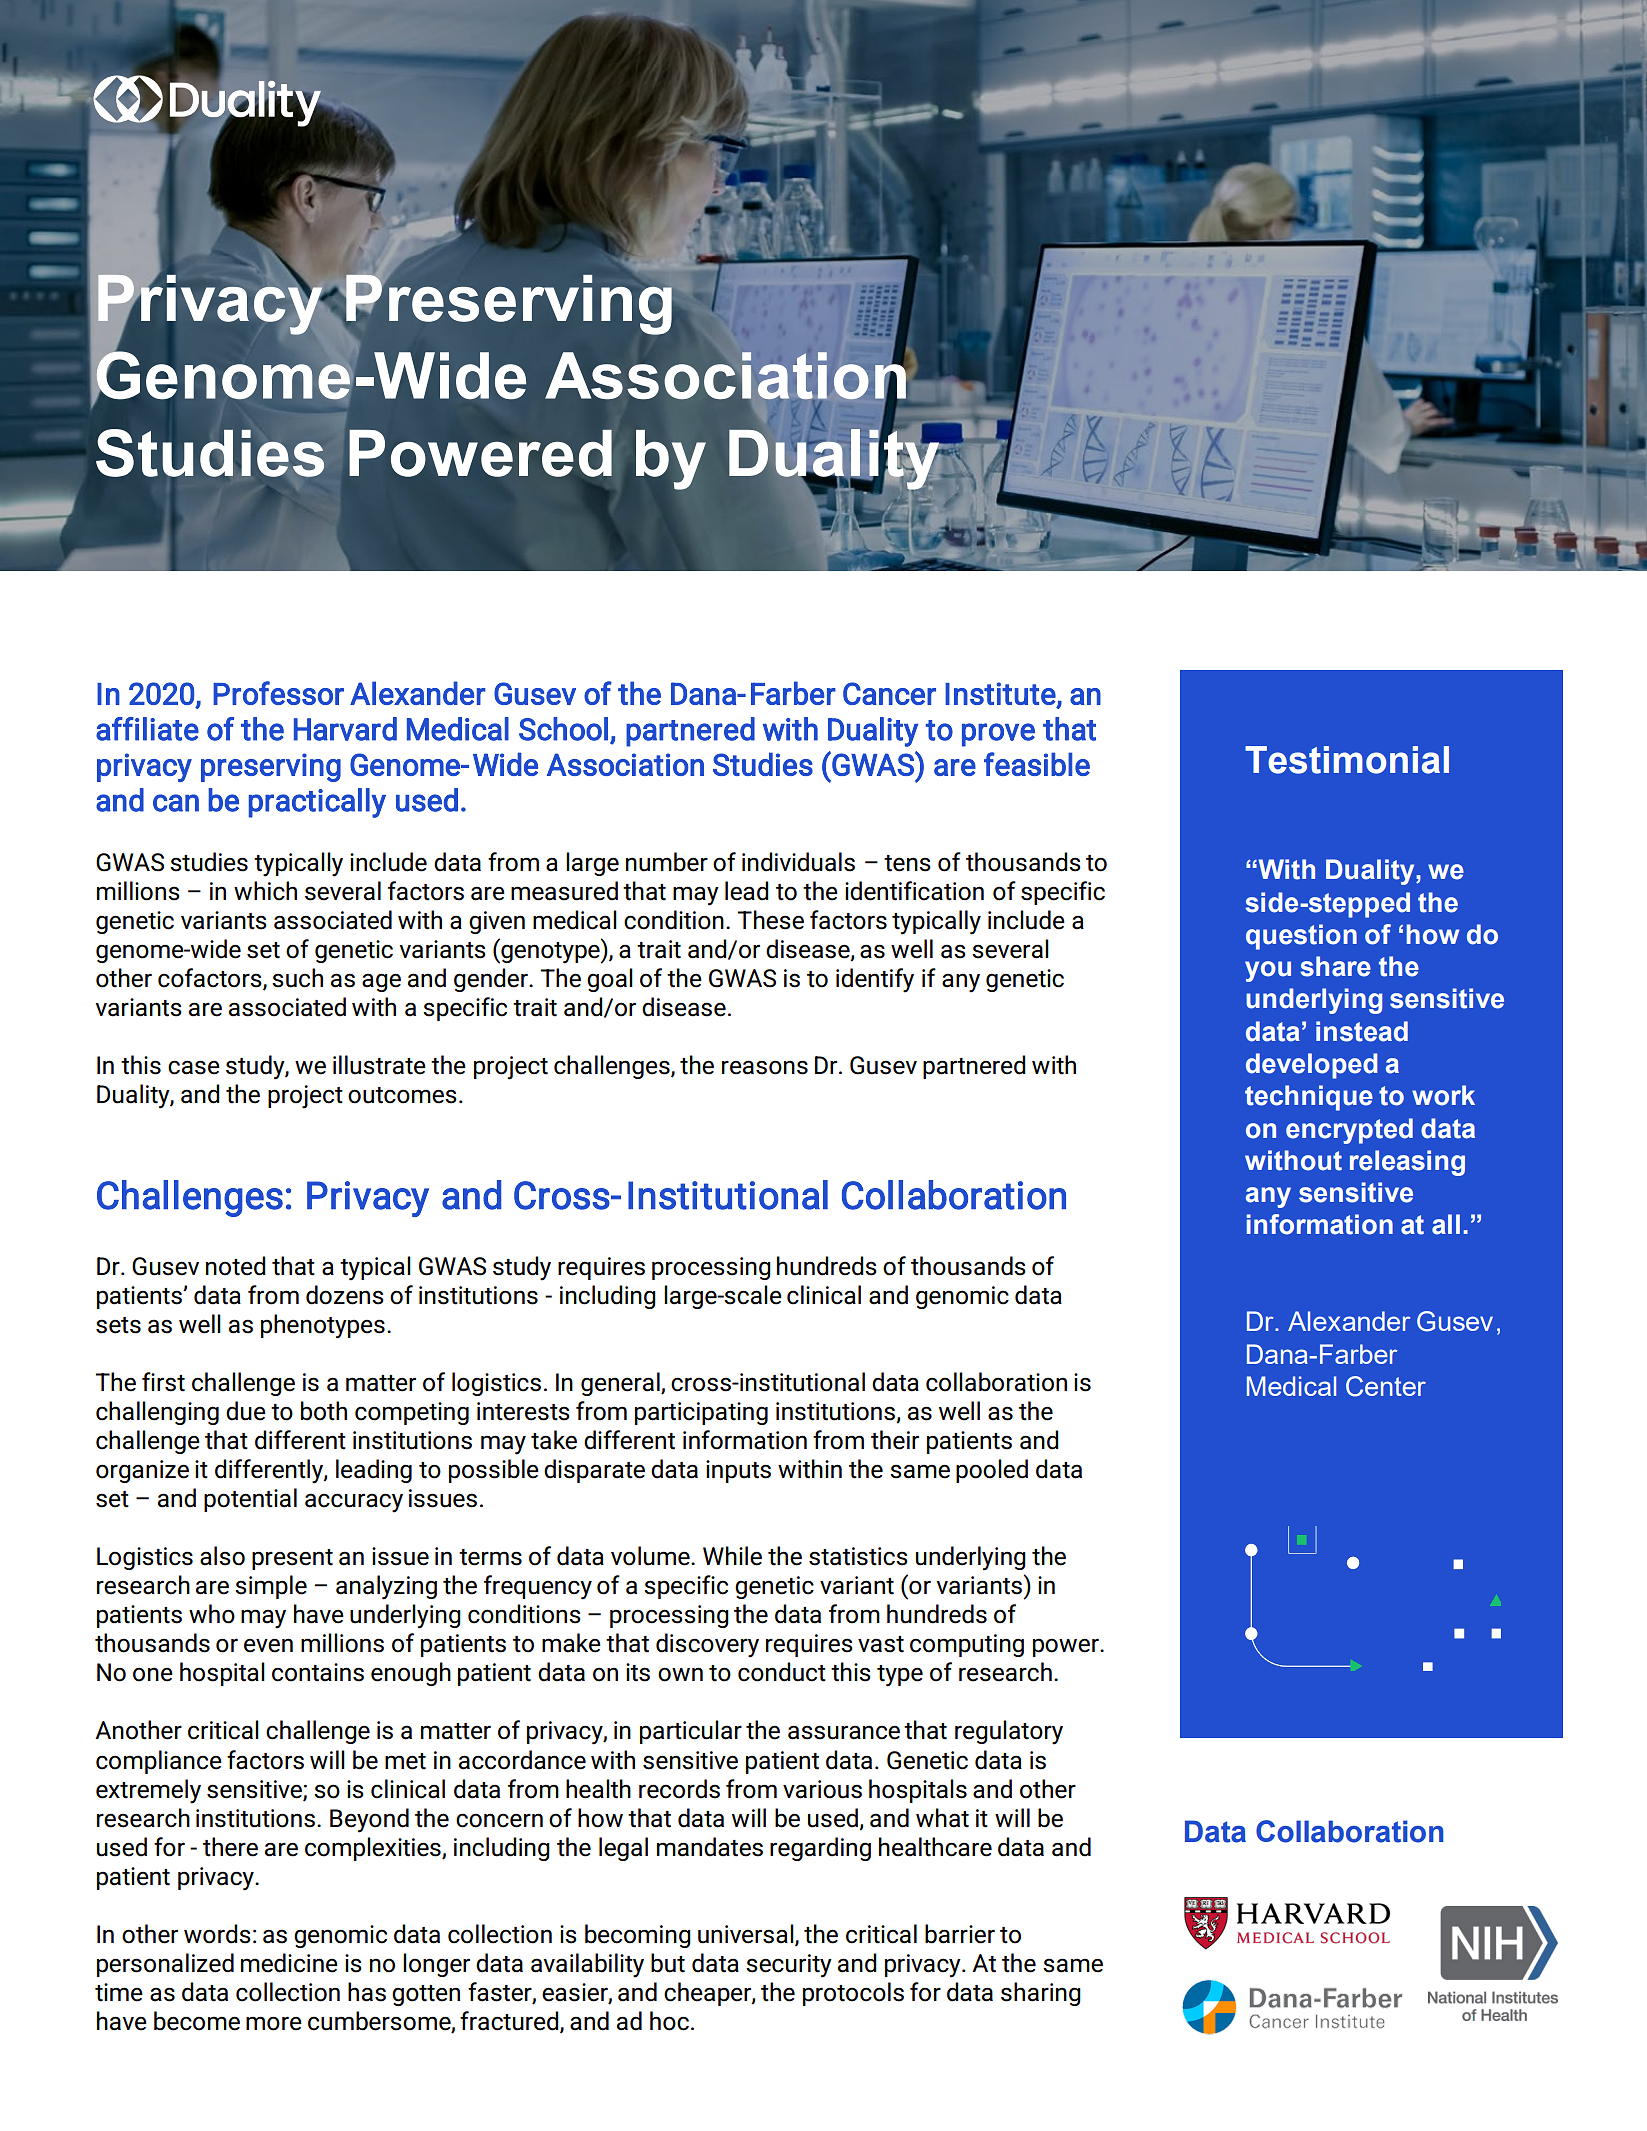  I want to click on medicine, so click(289, 1963).
